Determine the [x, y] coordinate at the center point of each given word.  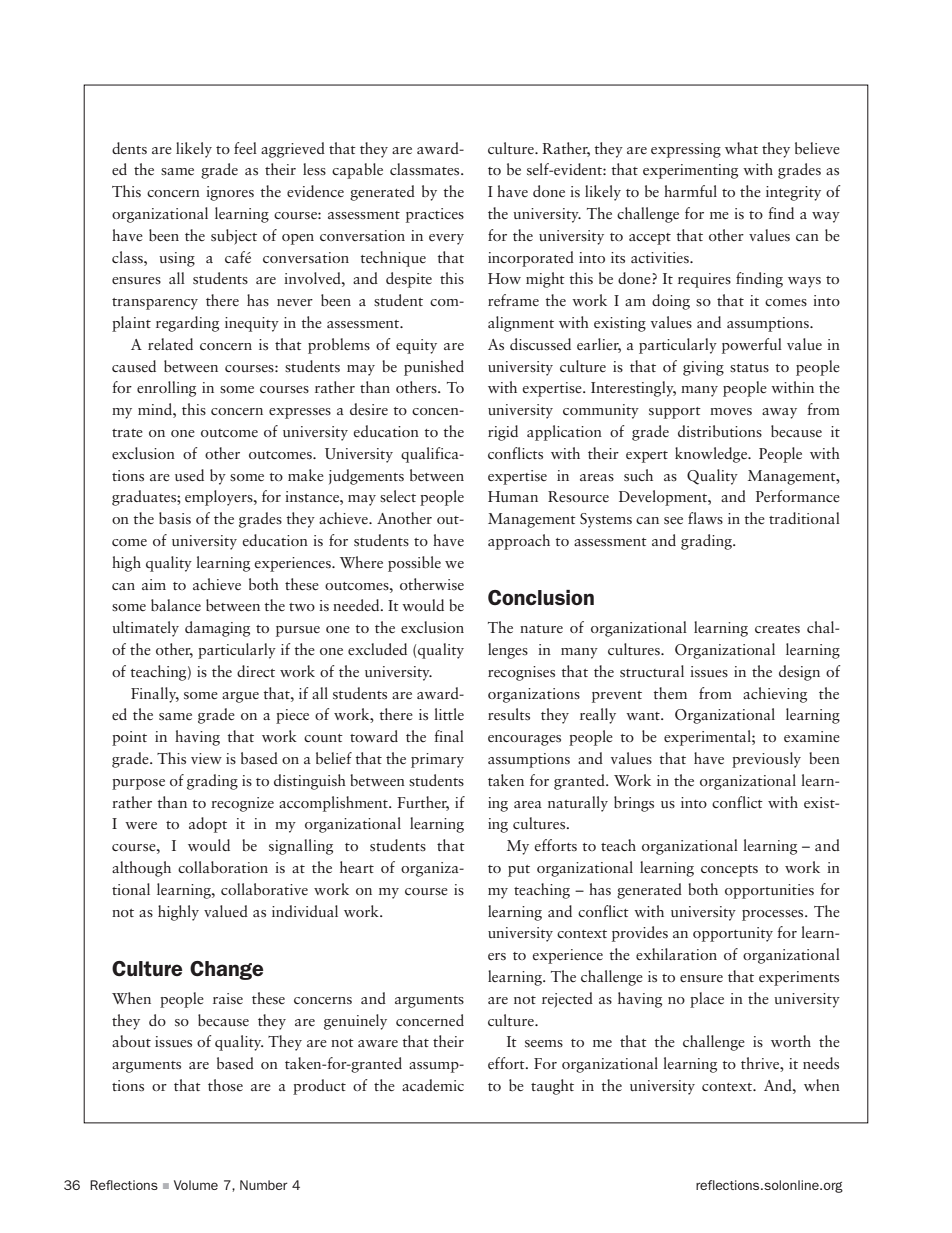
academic [433, 1085]
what [741, 148]
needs [821, 1063]
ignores [230, 193]
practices [435, 215]
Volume [196, 1185]
